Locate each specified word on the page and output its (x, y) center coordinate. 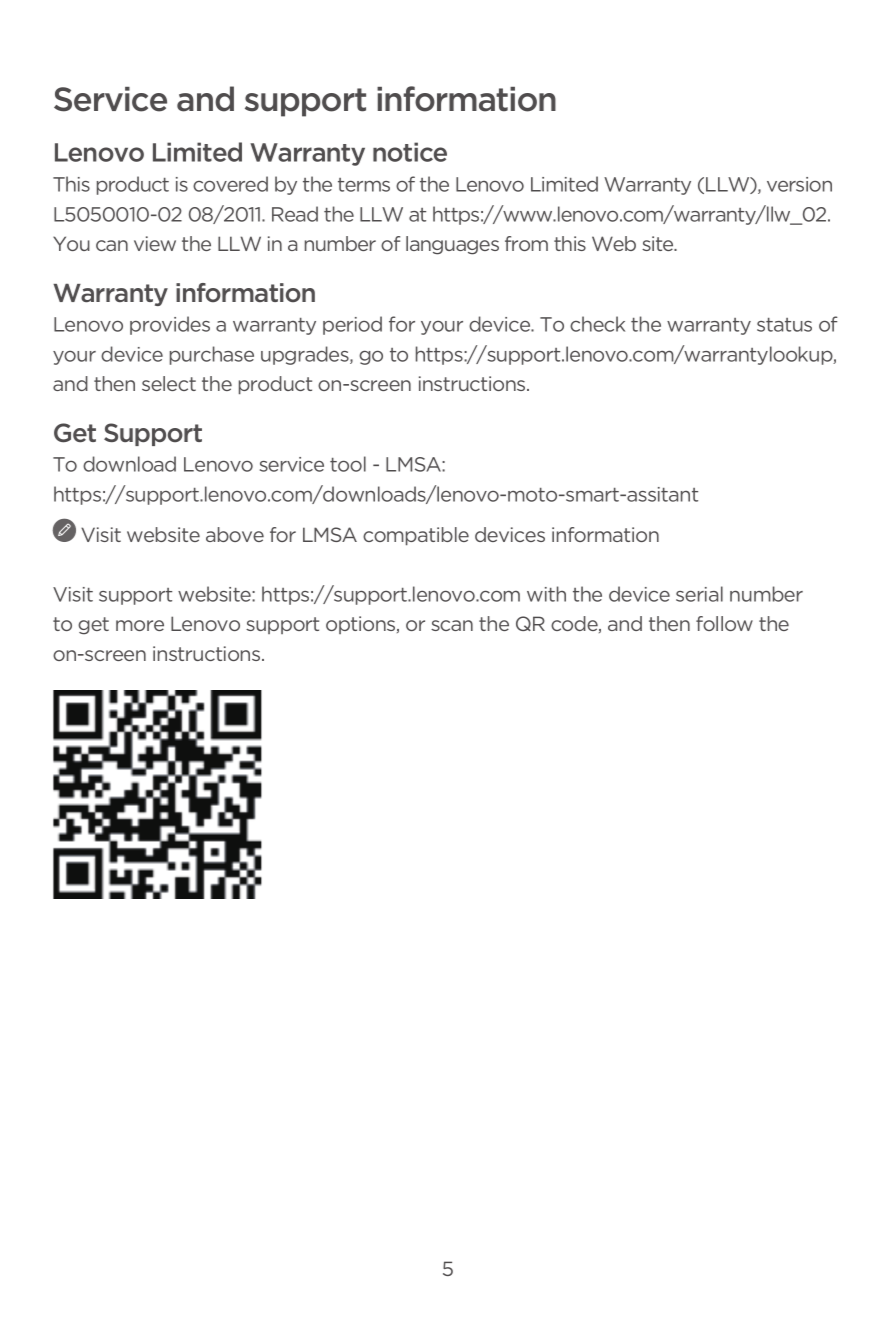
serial (699, 594)
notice (410, 152)
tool (348, 464)
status (784, 325)
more (140, 625)
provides (170, 325)
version (799, 184)
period (352, 325)
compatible (416, 536)
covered (230, 184)
